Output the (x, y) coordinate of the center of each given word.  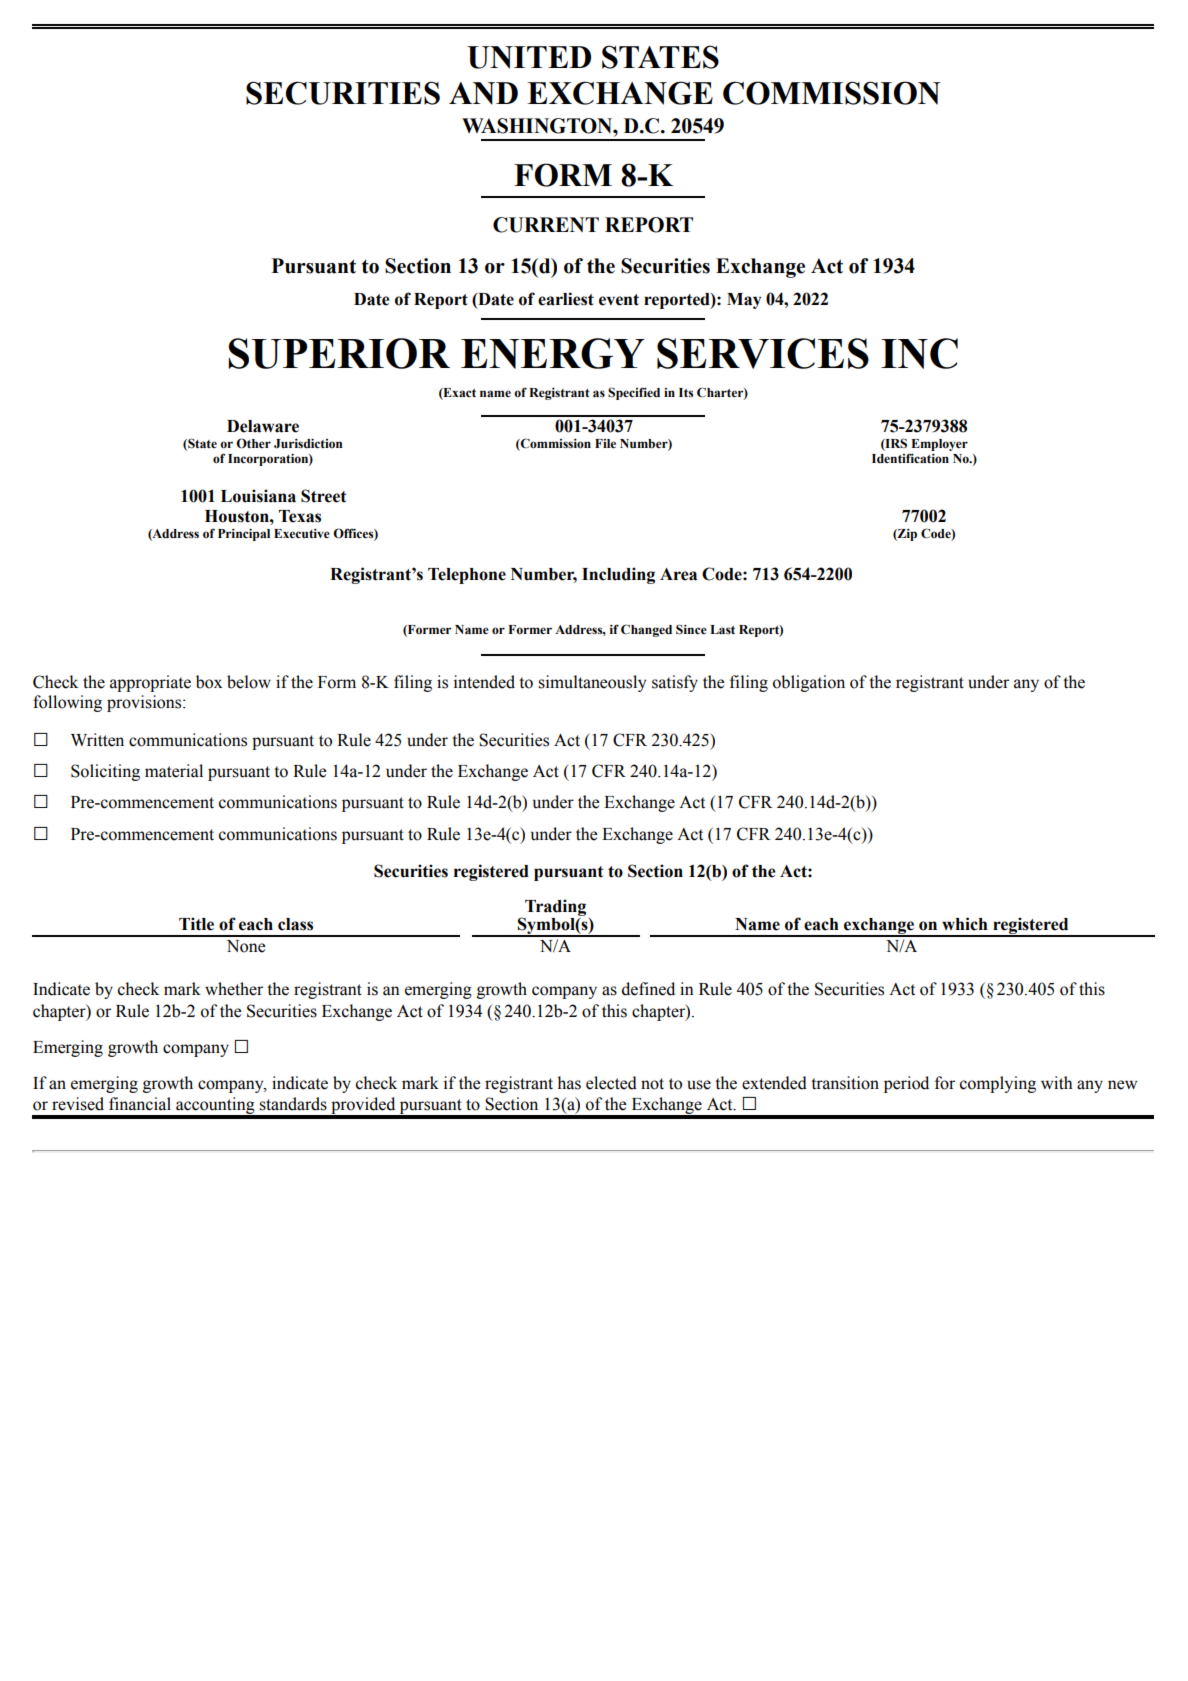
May (744, 301)
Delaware (263, 426)
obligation (809, 683)
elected (611, 1083)
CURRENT (546, 225)
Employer (939, 445)
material (174, 771)
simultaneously (592, 683)
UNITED (529, 57)
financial (140, 1104)
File (605, 443)
